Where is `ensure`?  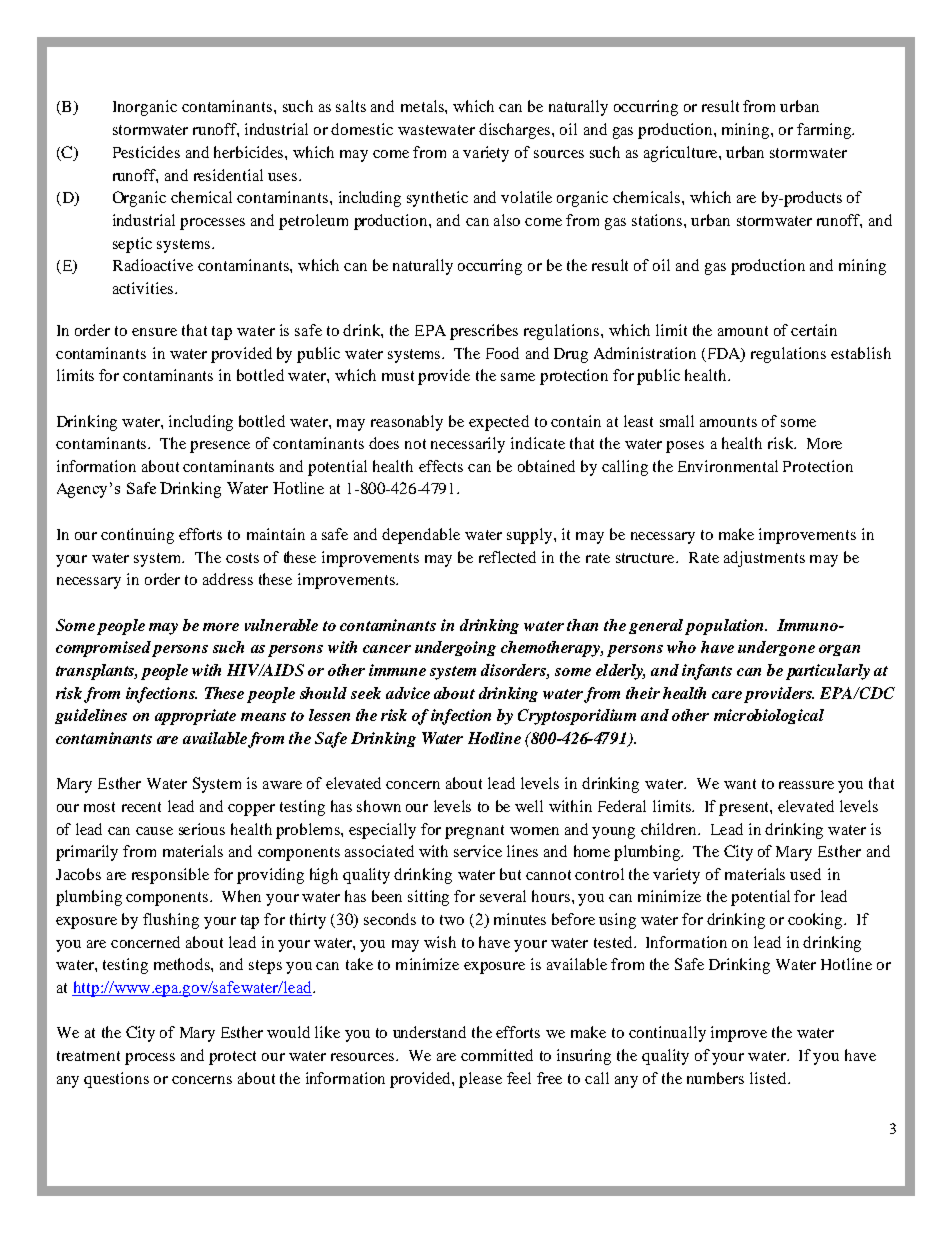
ensure is located at coordinates (154, 332).
